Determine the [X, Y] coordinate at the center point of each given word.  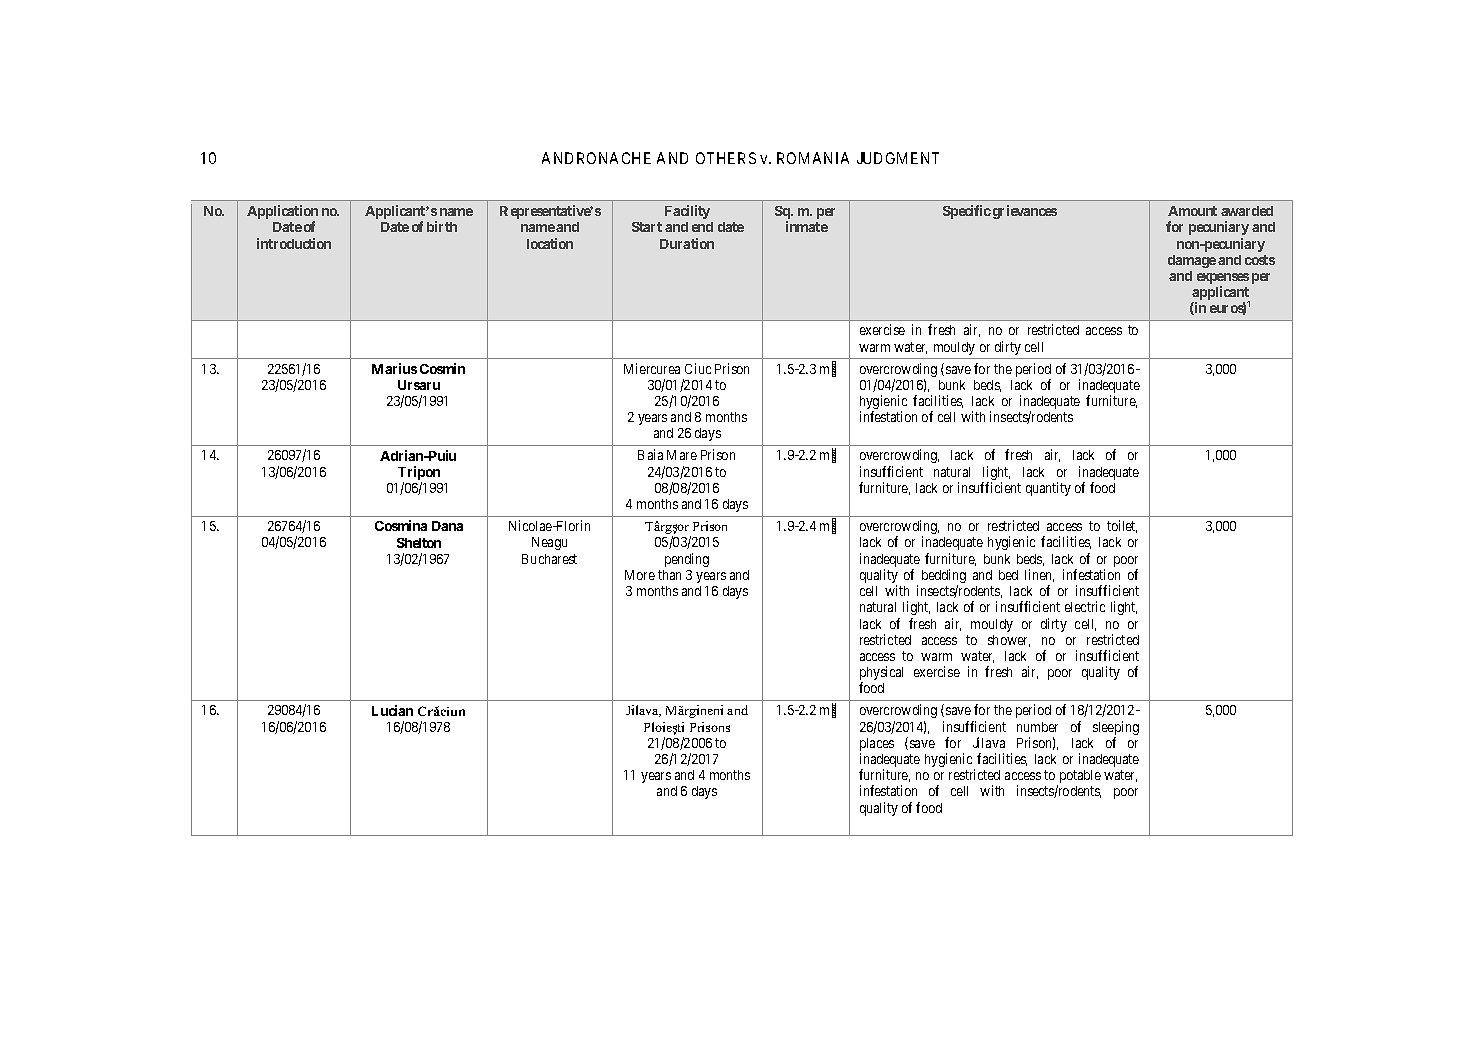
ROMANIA [813, 158]
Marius [394, 368]
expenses [1223, 280]
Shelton [419, 543]
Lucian [392, 710]
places [877, 746]
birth [442, 226]
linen [1039, 575]
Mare [682, 455]
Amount [1192, 211]
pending [687, 560]
